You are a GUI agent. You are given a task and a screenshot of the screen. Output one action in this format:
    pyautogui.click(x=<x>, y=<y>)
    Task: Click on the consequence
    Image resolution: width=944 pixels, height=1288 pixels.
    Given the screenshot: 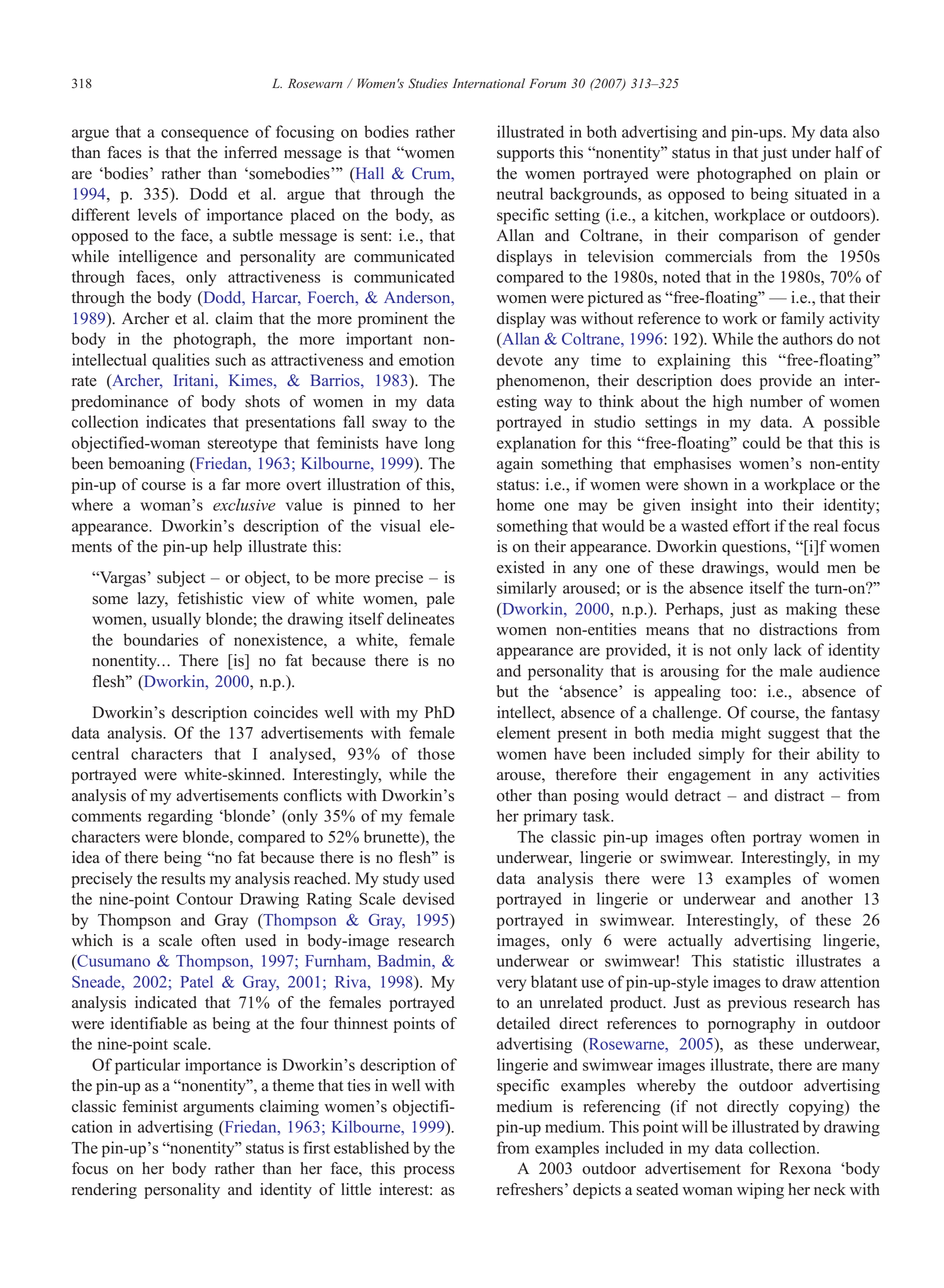 What is the action you would take?
    pyautogui.click(x=205, y=135)
